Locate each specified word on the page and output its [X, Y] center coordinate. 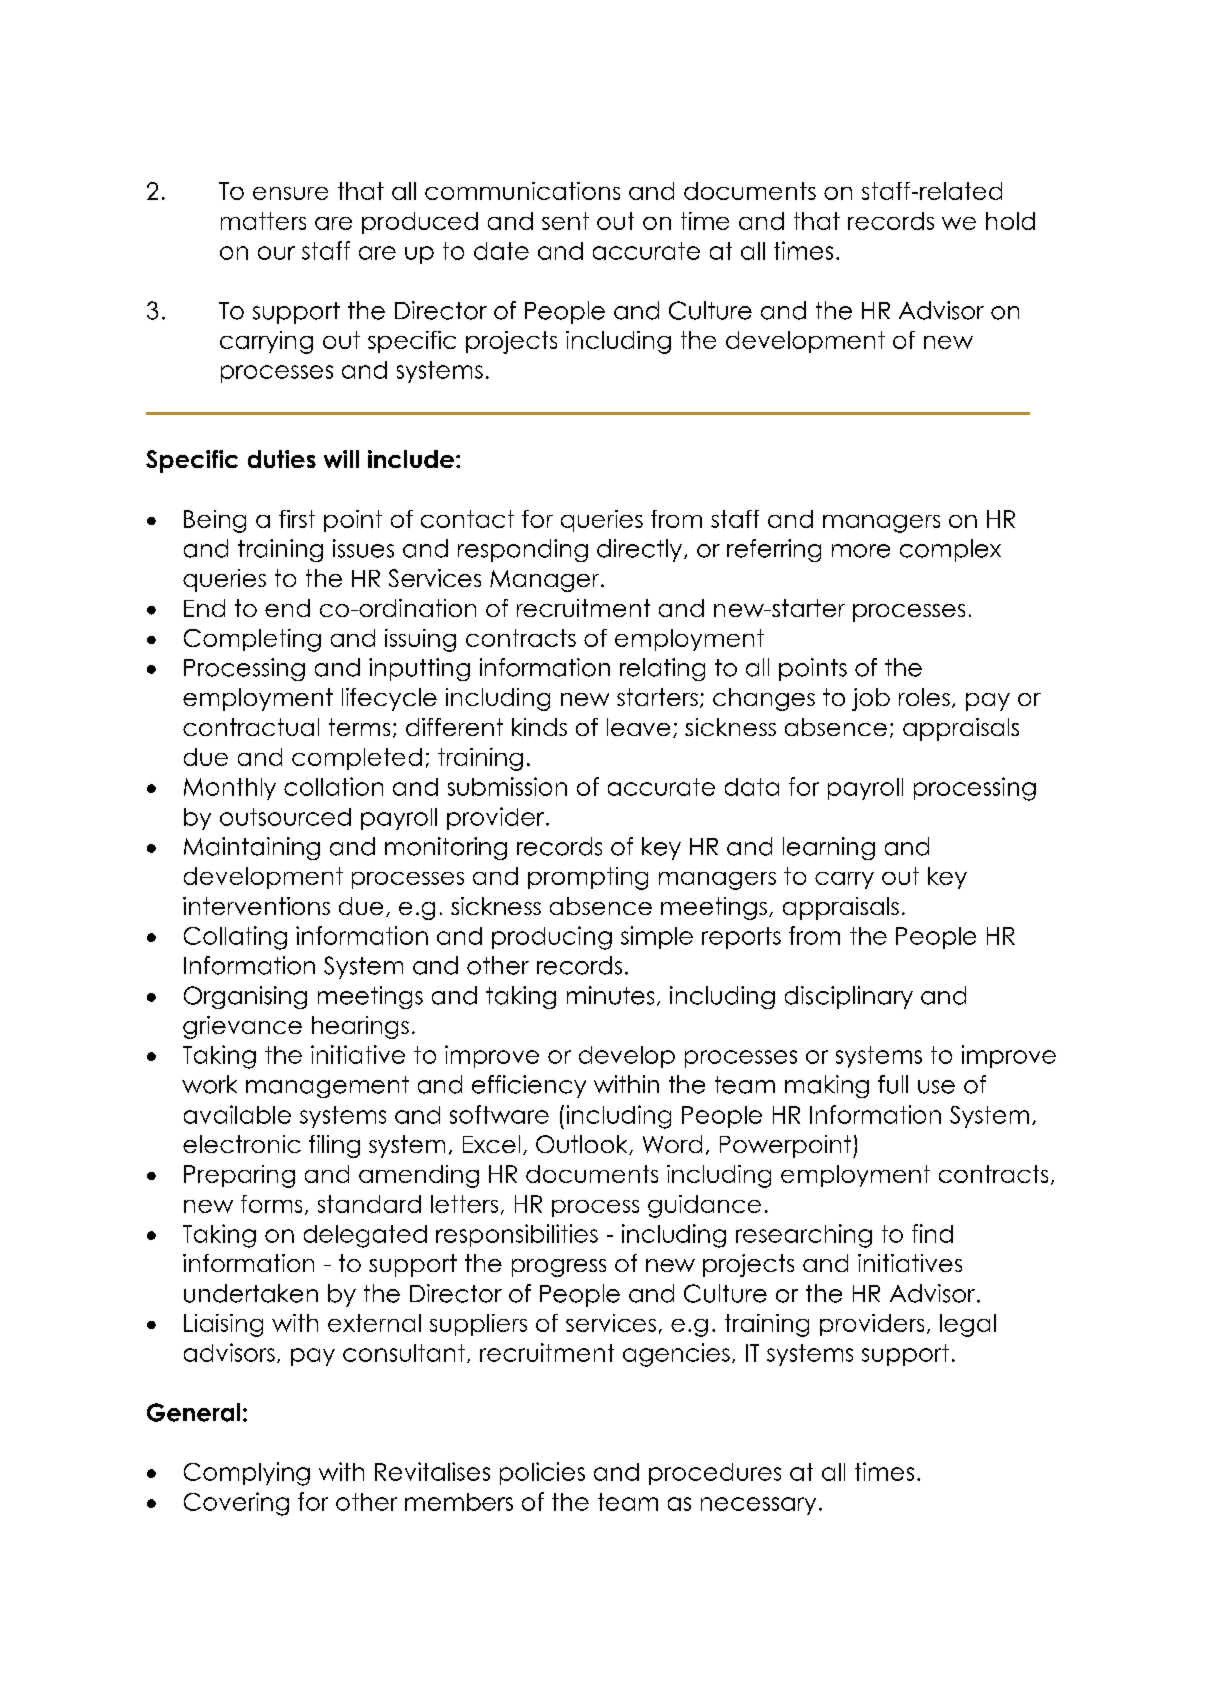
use [936, 1087]
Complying [247, 1474]
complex [950, 550]
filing [334, 1146]
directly [641, 550]
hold [1010, 221]
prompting [588, 878]
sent [565, 221]
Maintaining [252, 848]
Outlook [583, 1145]
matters [263, 221]
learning [829, 848]
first [297, 519]
